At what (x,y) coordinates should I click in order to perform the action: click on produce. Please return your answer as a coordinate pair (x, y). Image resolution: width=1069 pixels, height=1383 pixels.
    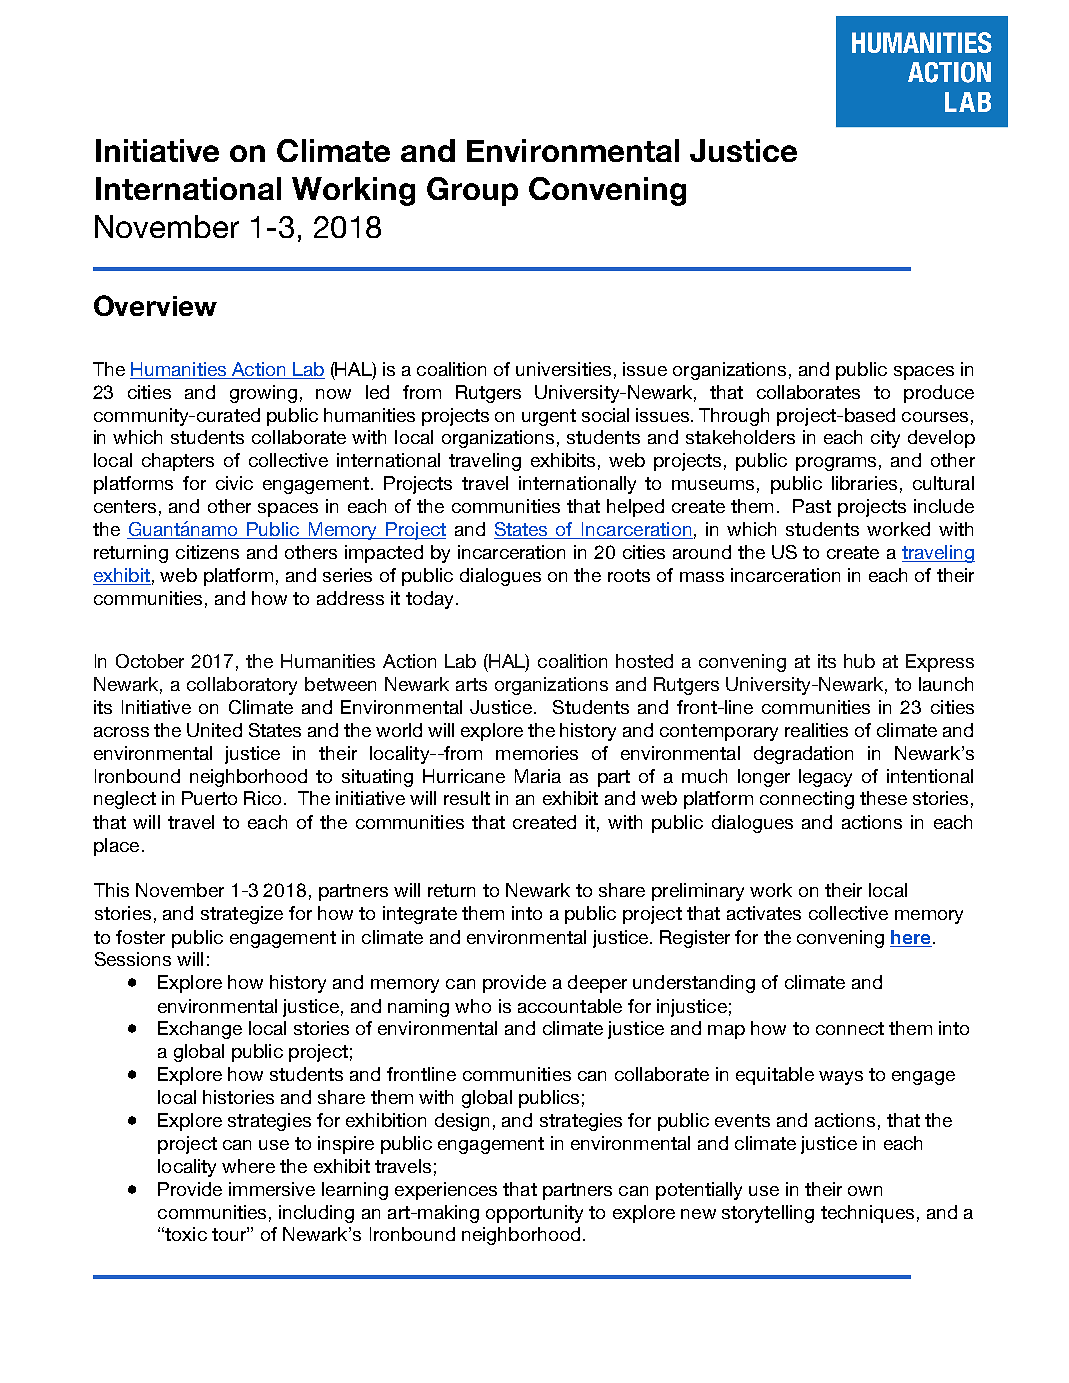
    Looking at the image, I should click on (939, 394).
